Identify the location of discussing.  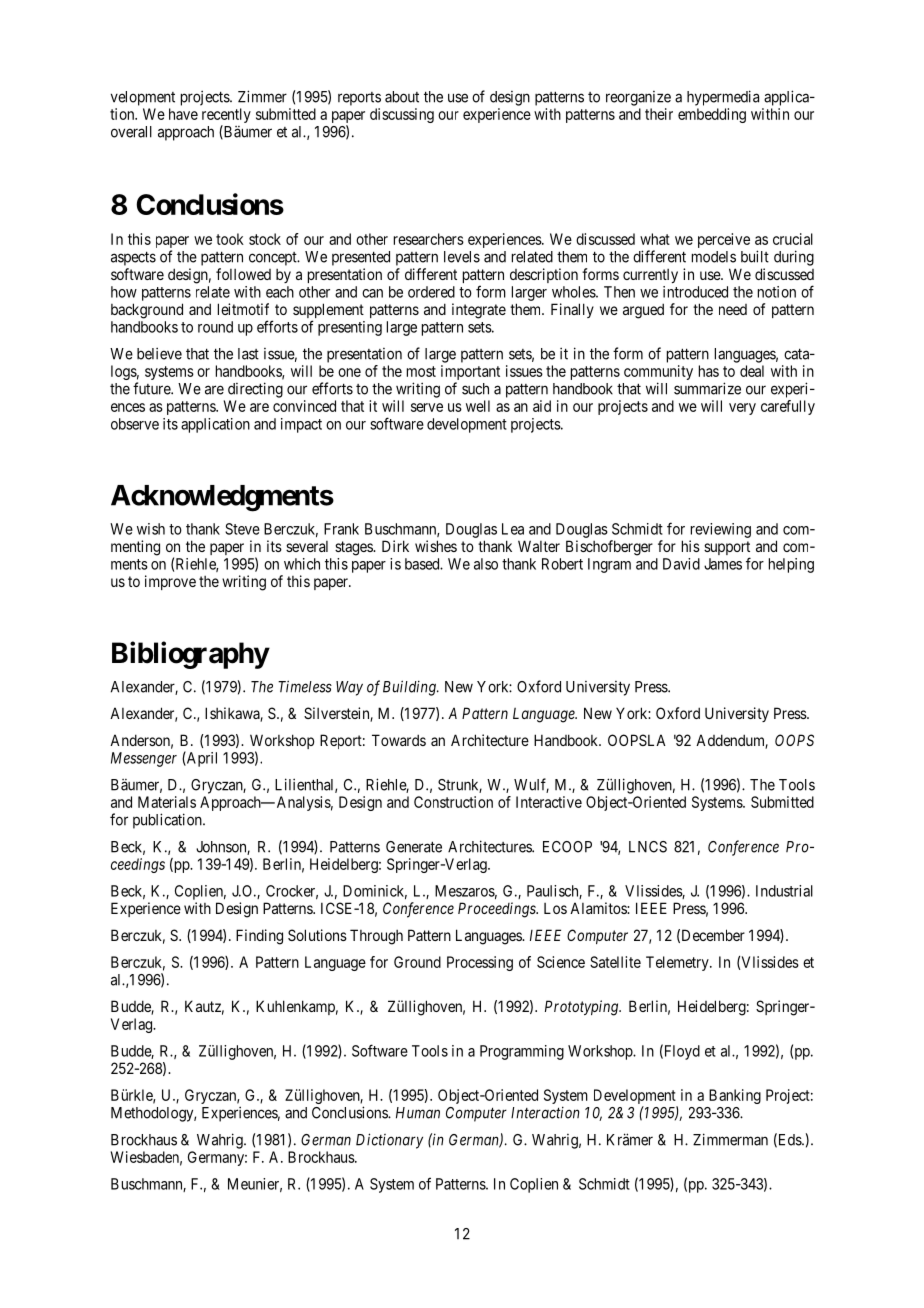
(402, 115).
